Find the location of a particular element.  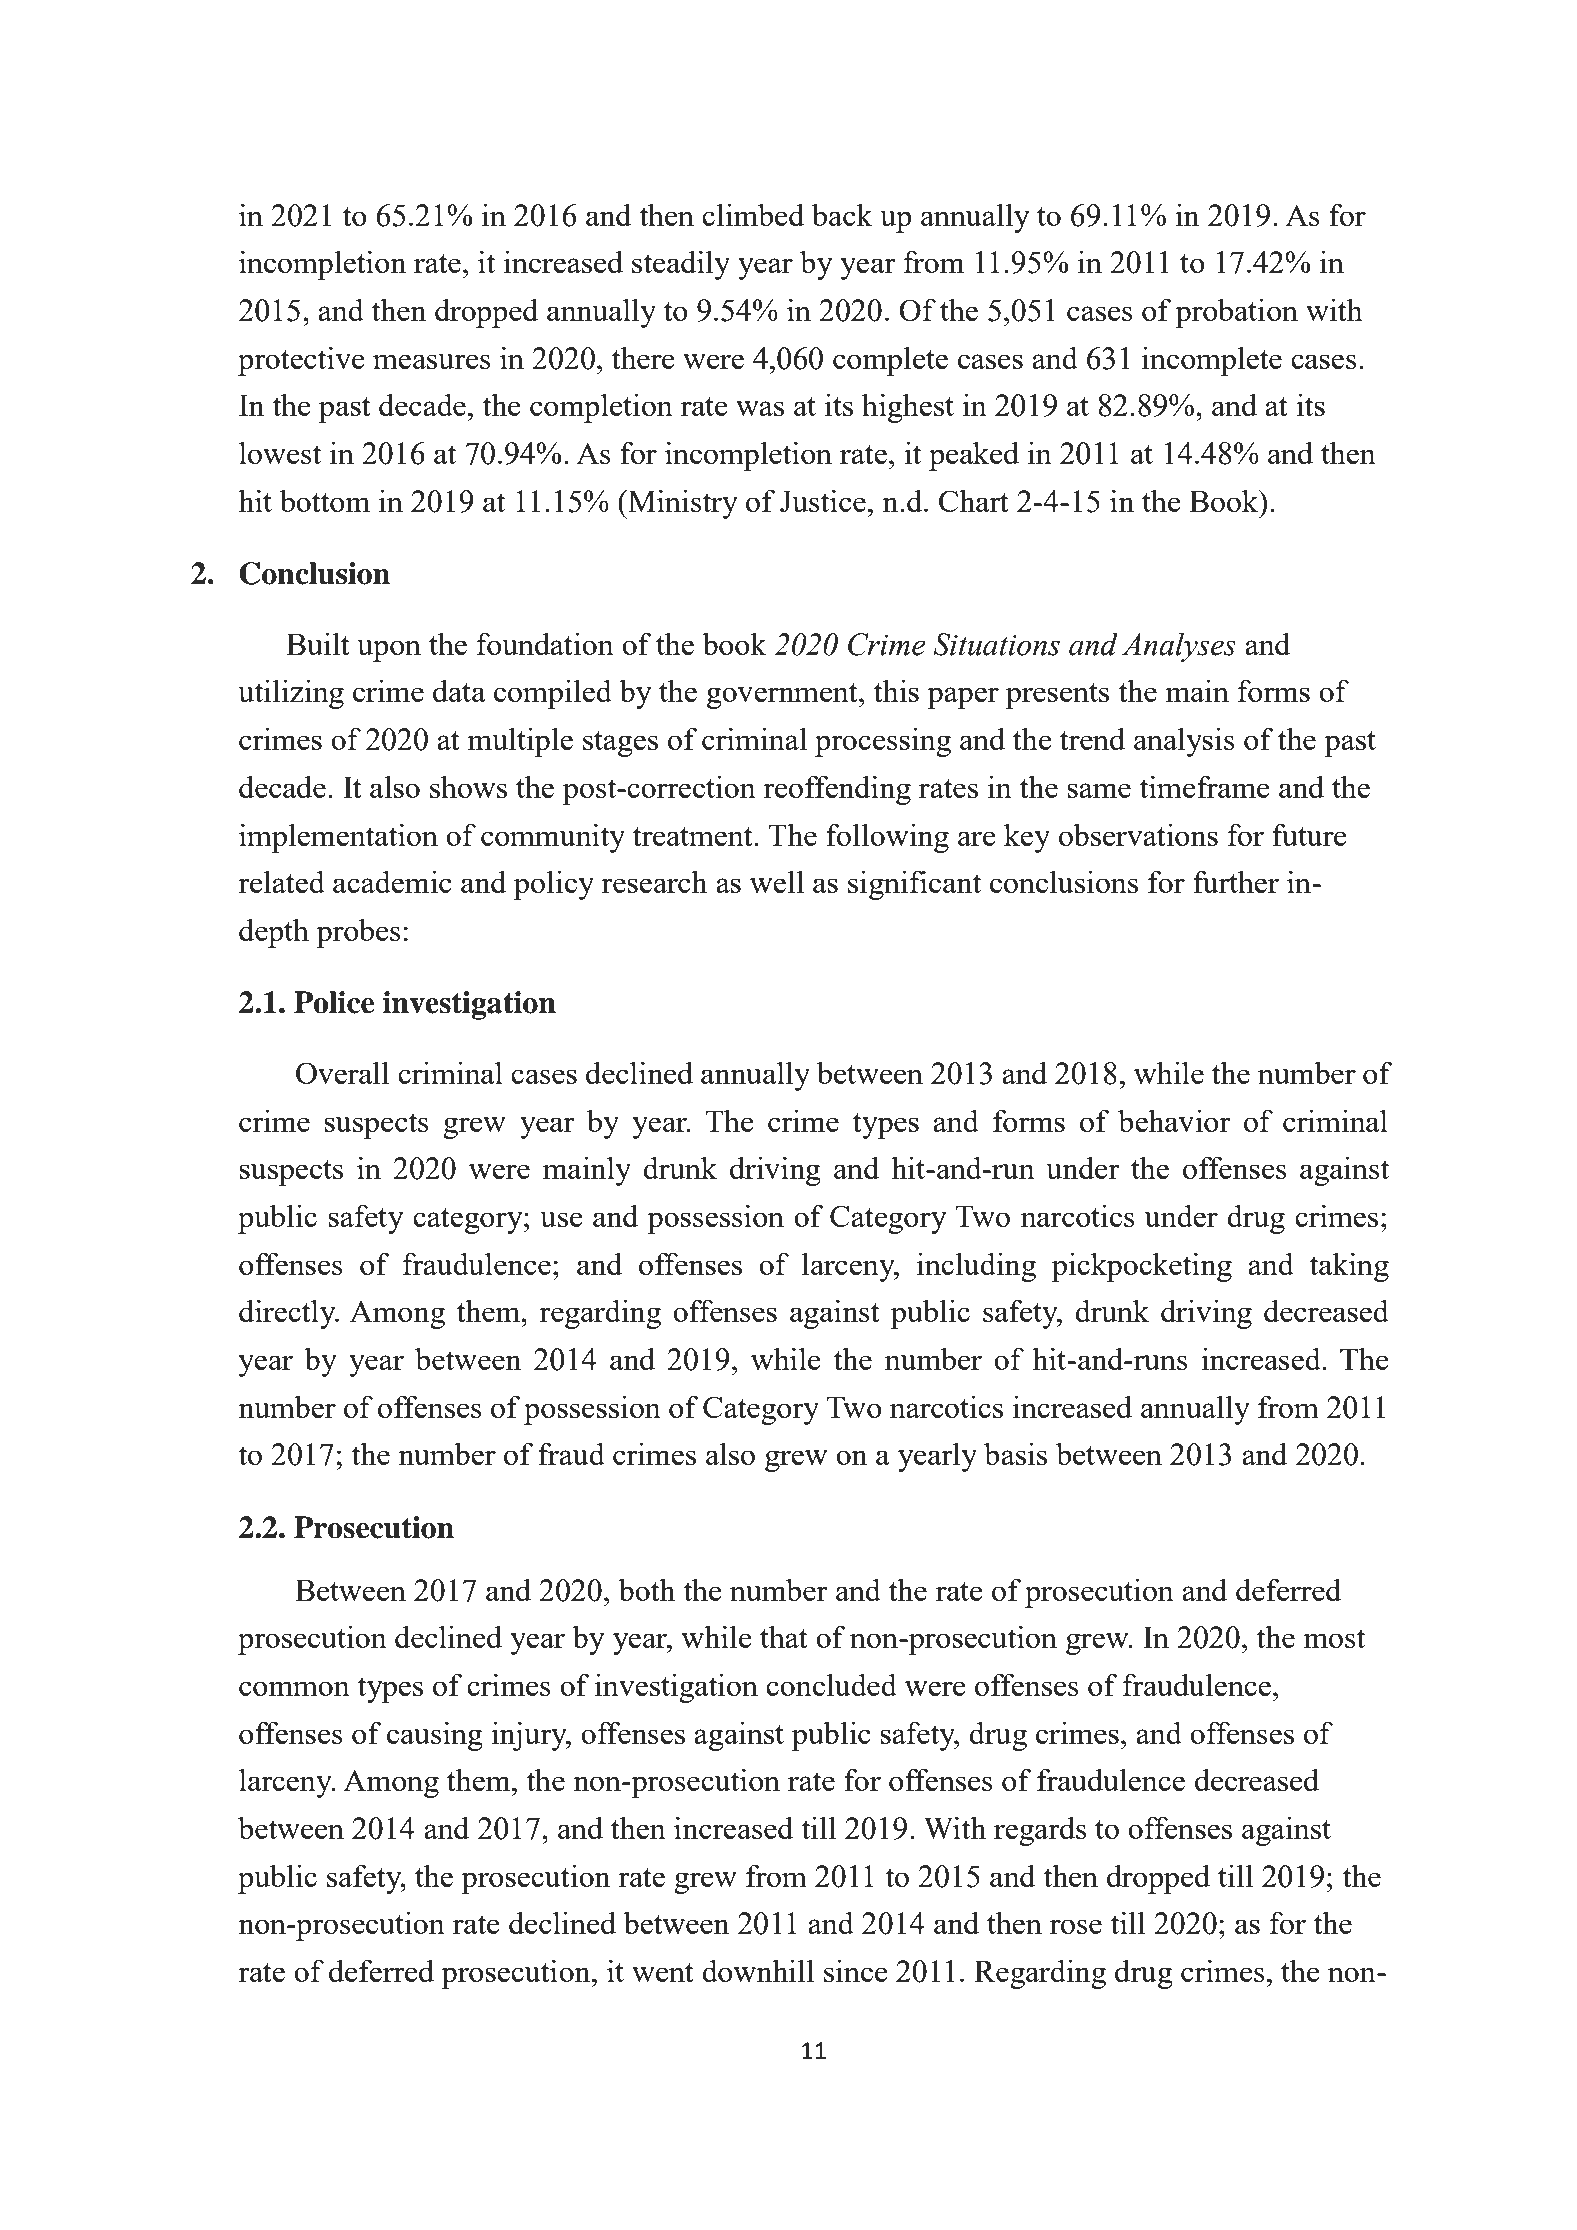

measures is located at coordinates (432, 361).
